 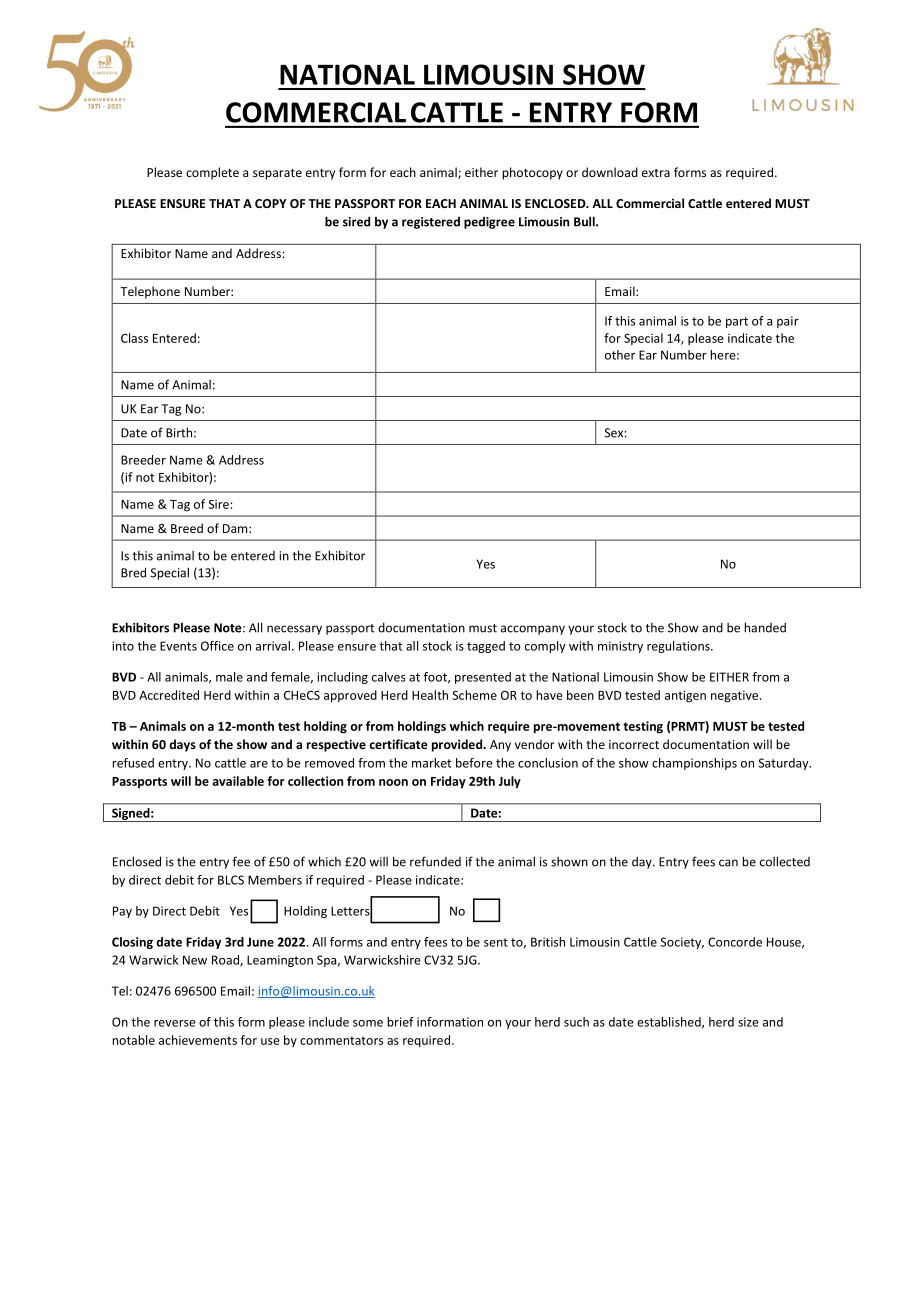 What do you see at coordinates (179, 432) in the screenshot?
I see `Birth` at bounding box center [179, 432].
